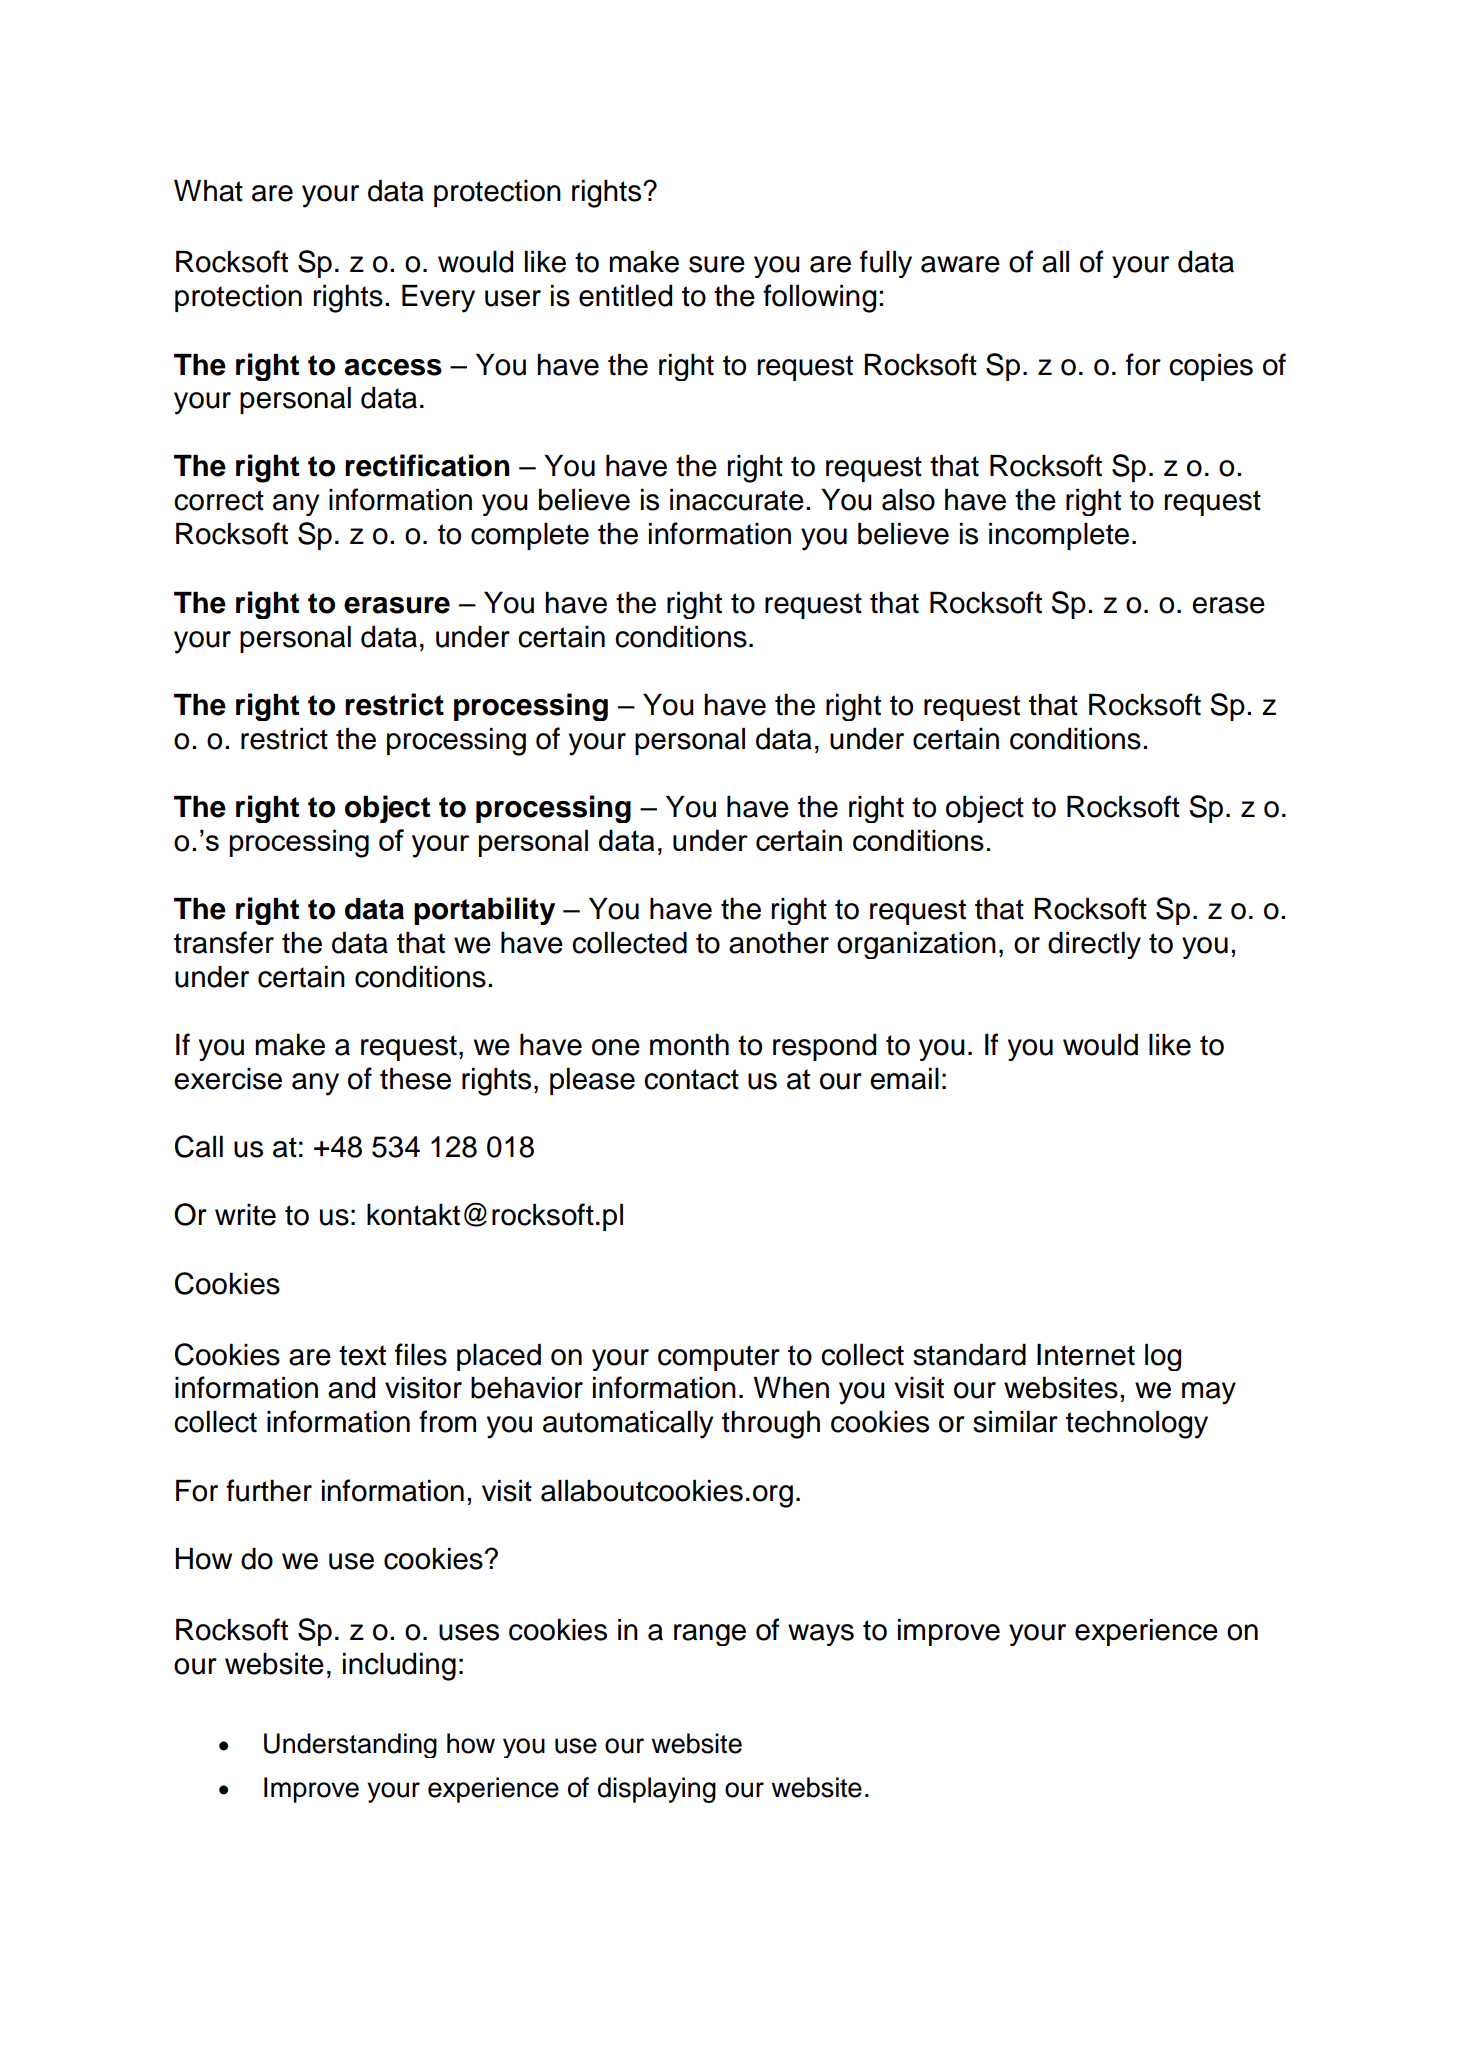 The height and width of the screenshot is (2067, 1462). What do you see at coordinates (438, 299) in the screenshot?
I see `Every` at bounding box center [438, 299].
